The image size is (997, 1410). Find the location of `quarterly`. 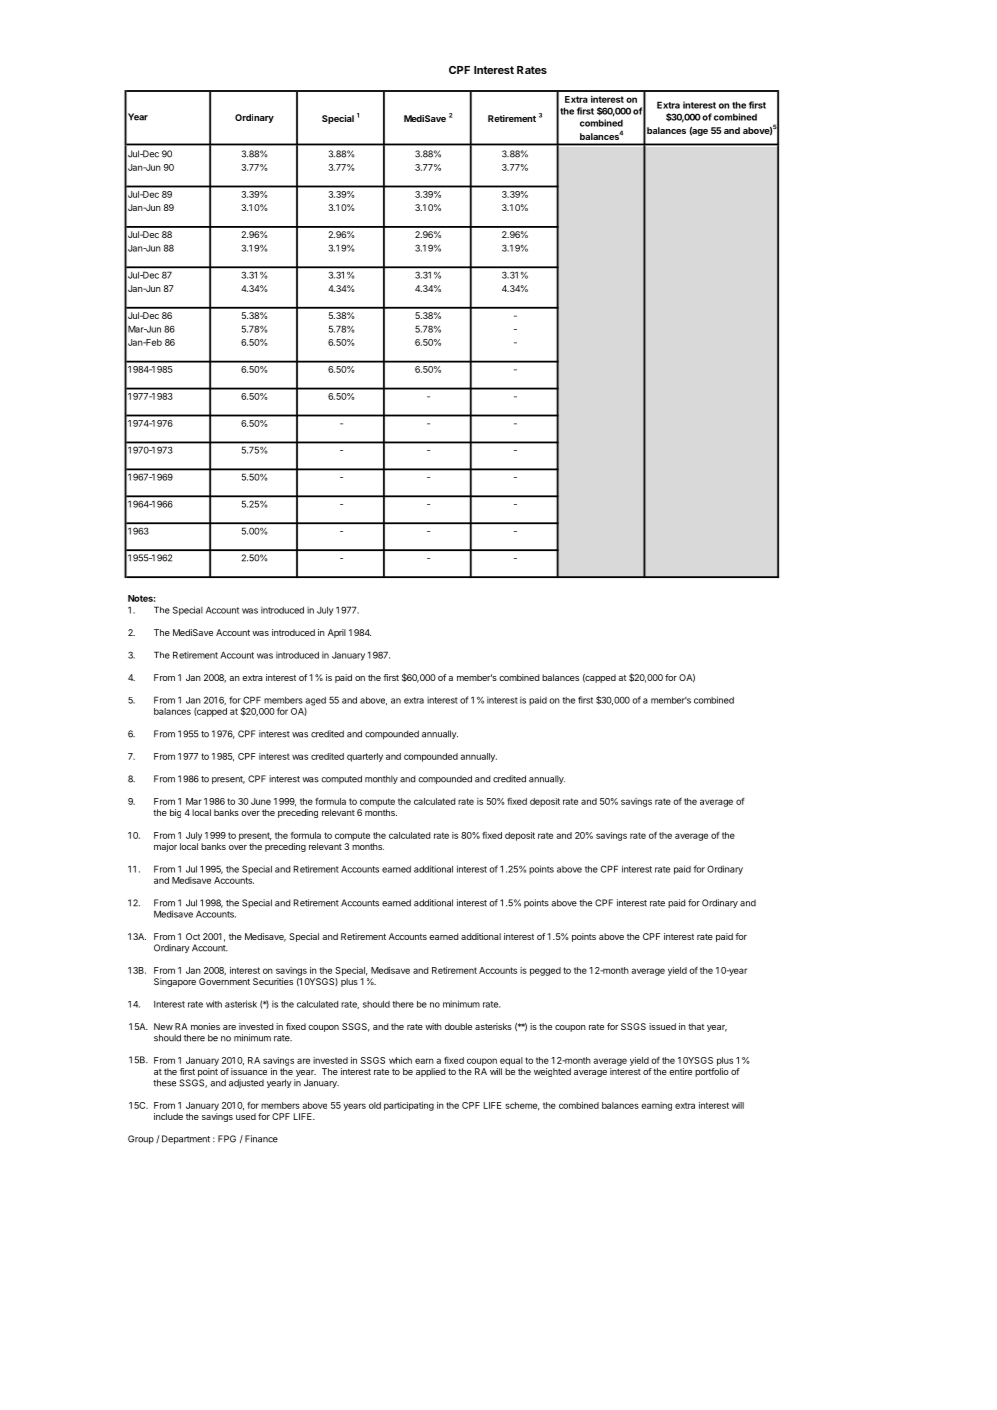

quarterly is located at coordinates (365, 757).
